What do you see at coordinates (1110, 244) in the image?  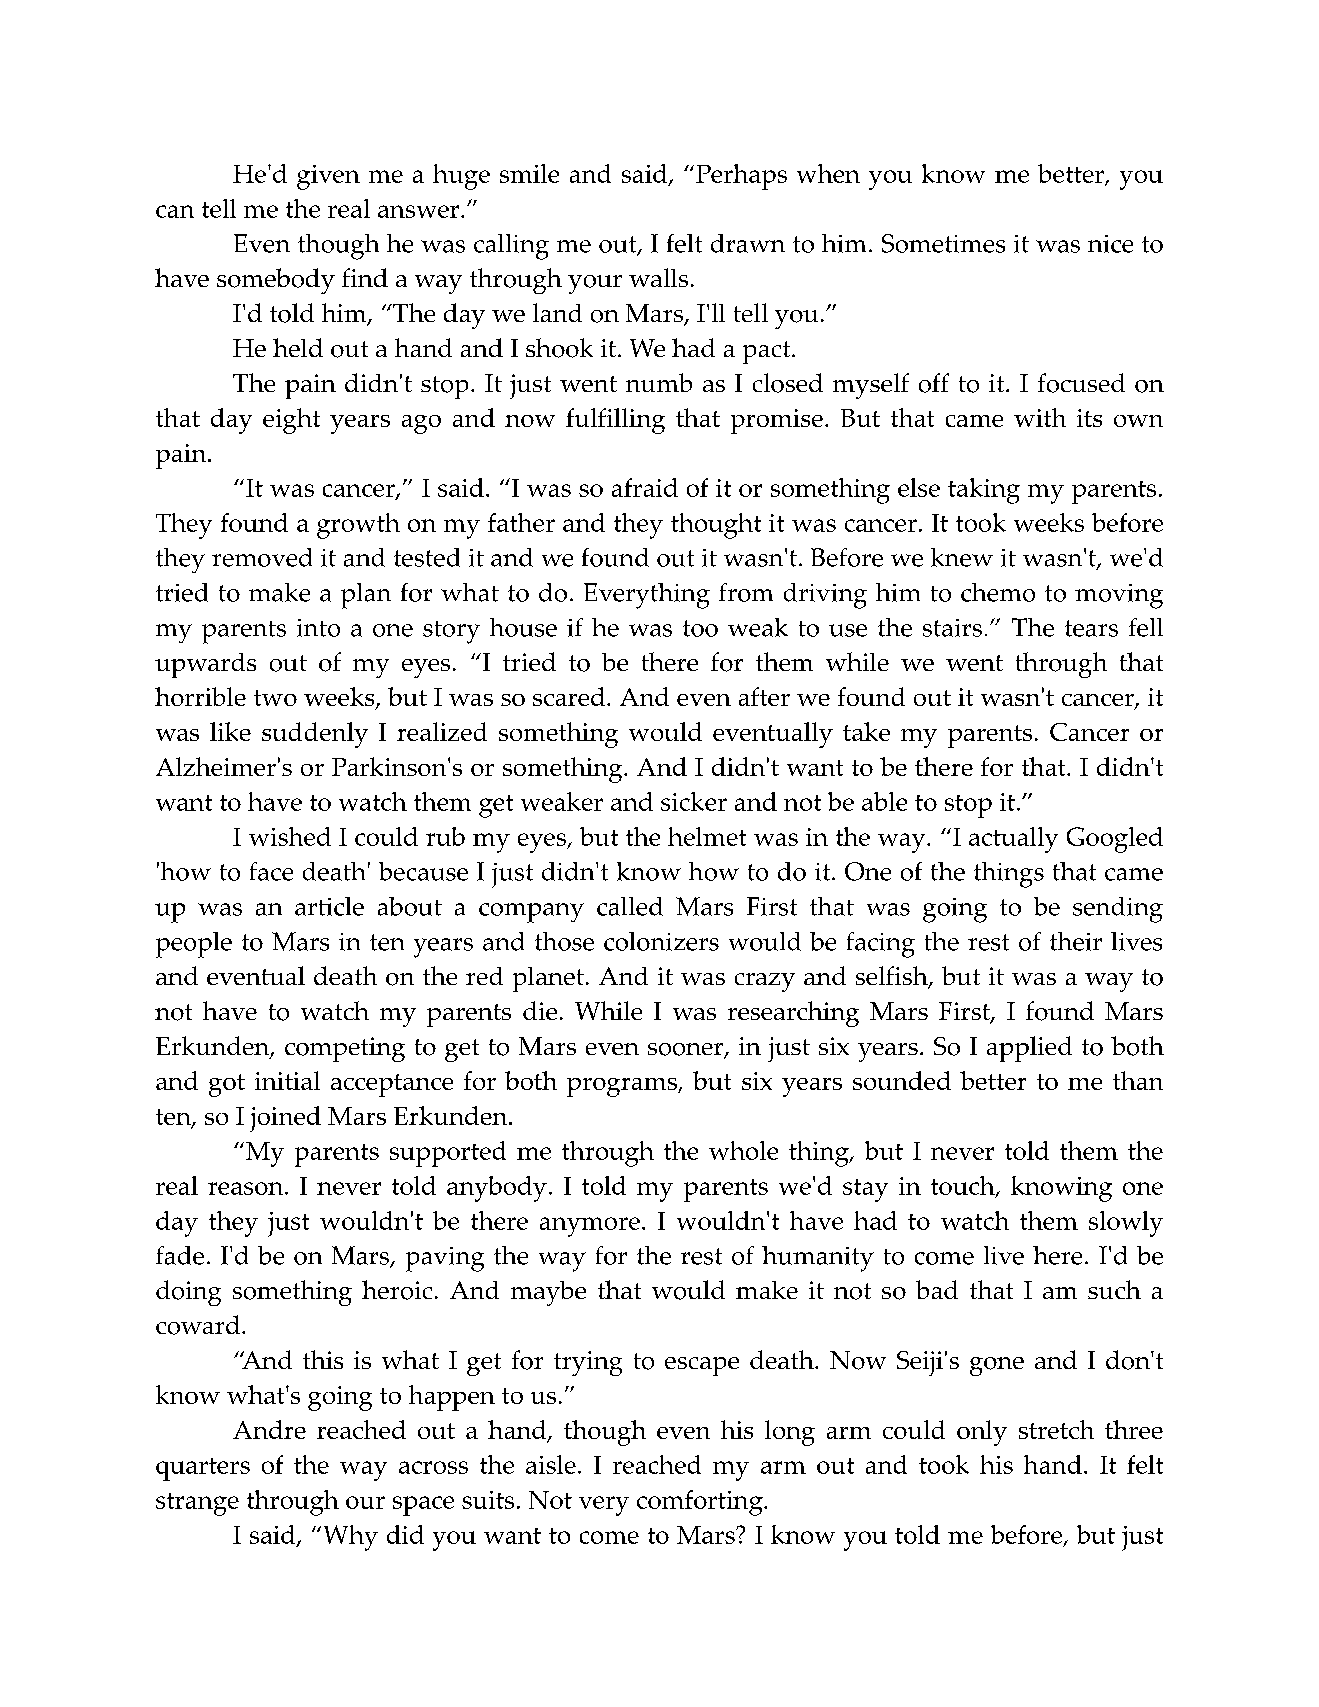 I see `nice` at bounding box center [1110, 244].
